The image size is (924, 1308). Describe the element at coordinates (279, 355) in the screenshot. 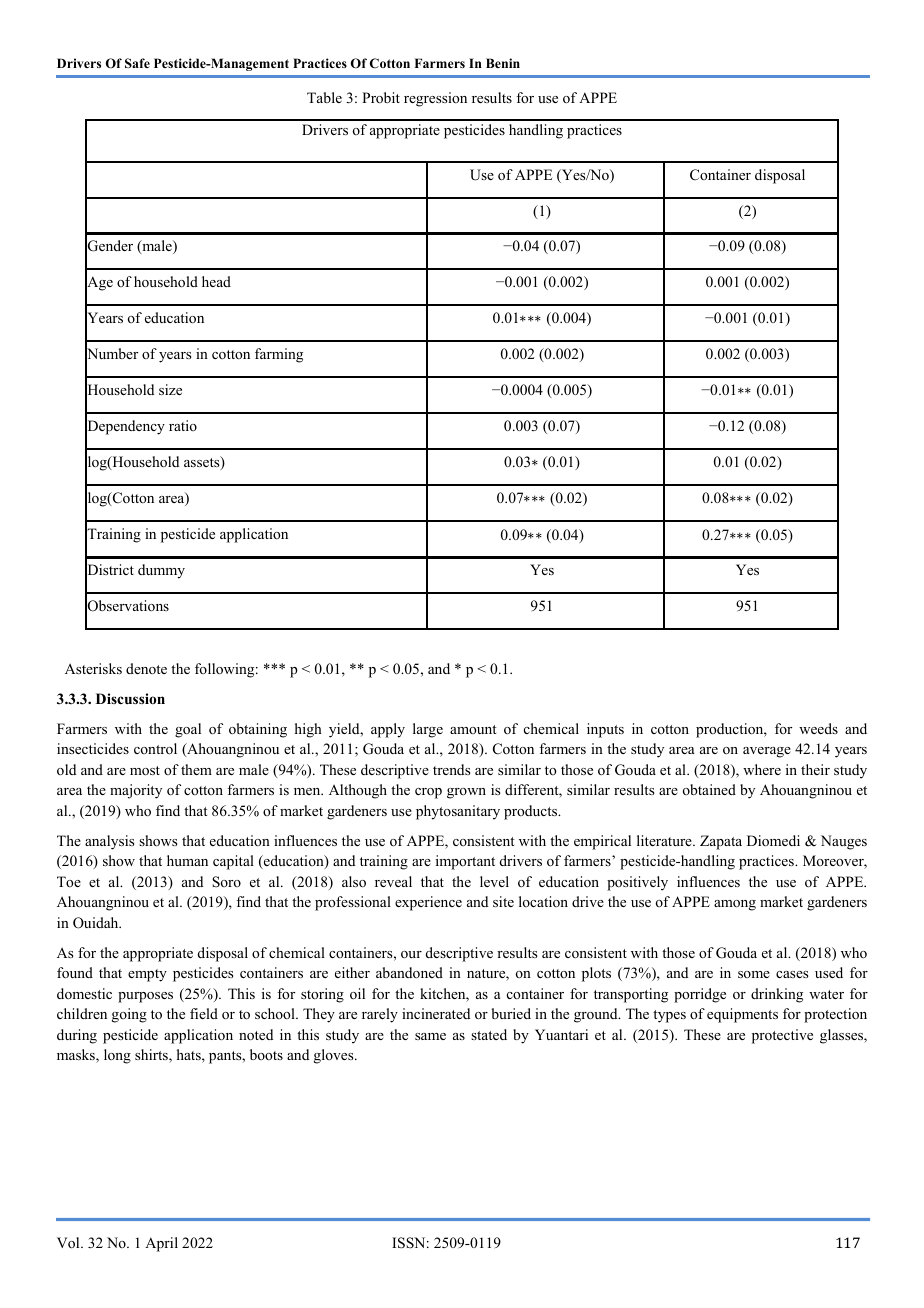

I see `farming` at that location.
